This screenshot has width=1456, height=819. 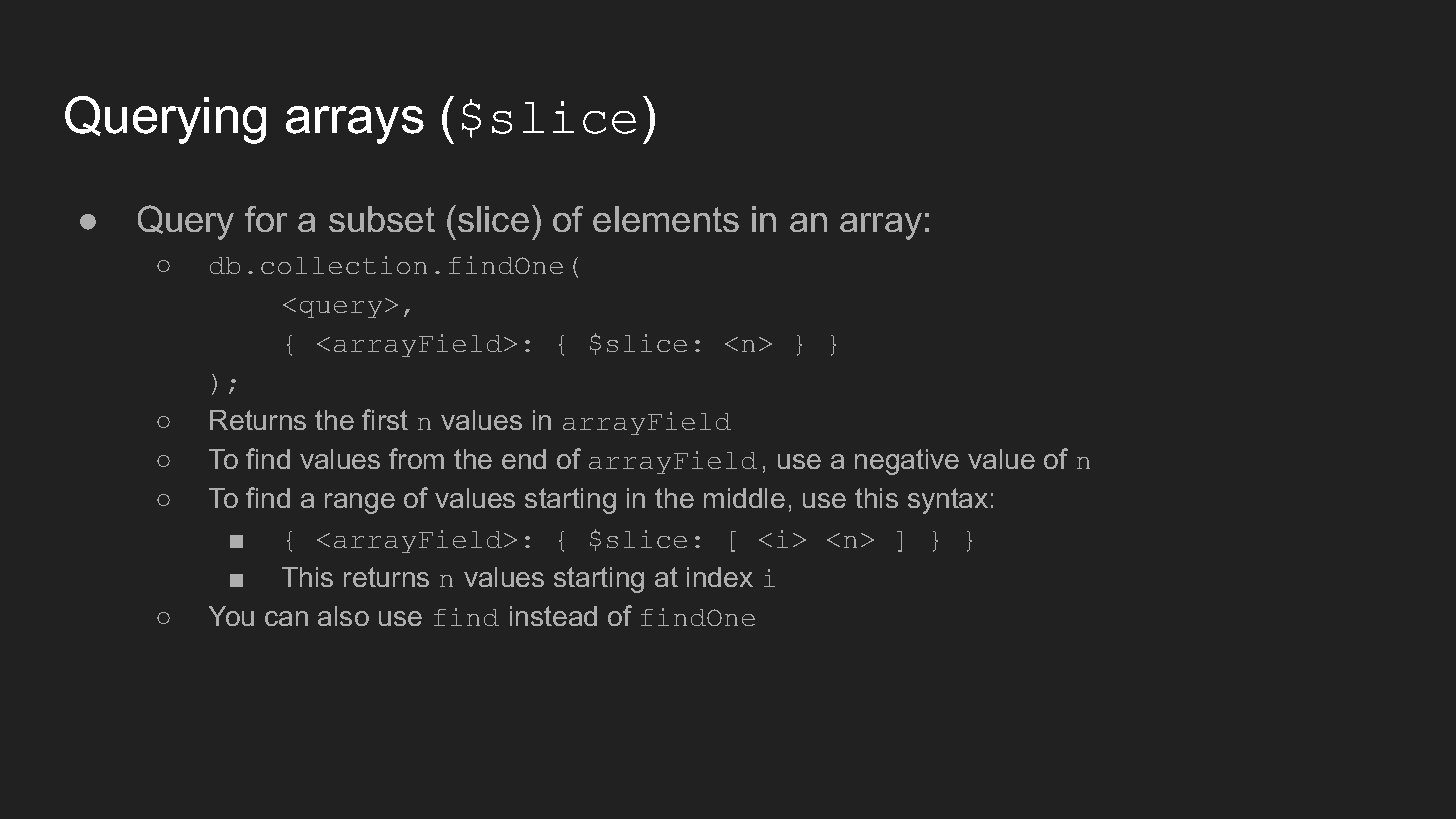 I want to click on first, so click(x=385, y=419).
